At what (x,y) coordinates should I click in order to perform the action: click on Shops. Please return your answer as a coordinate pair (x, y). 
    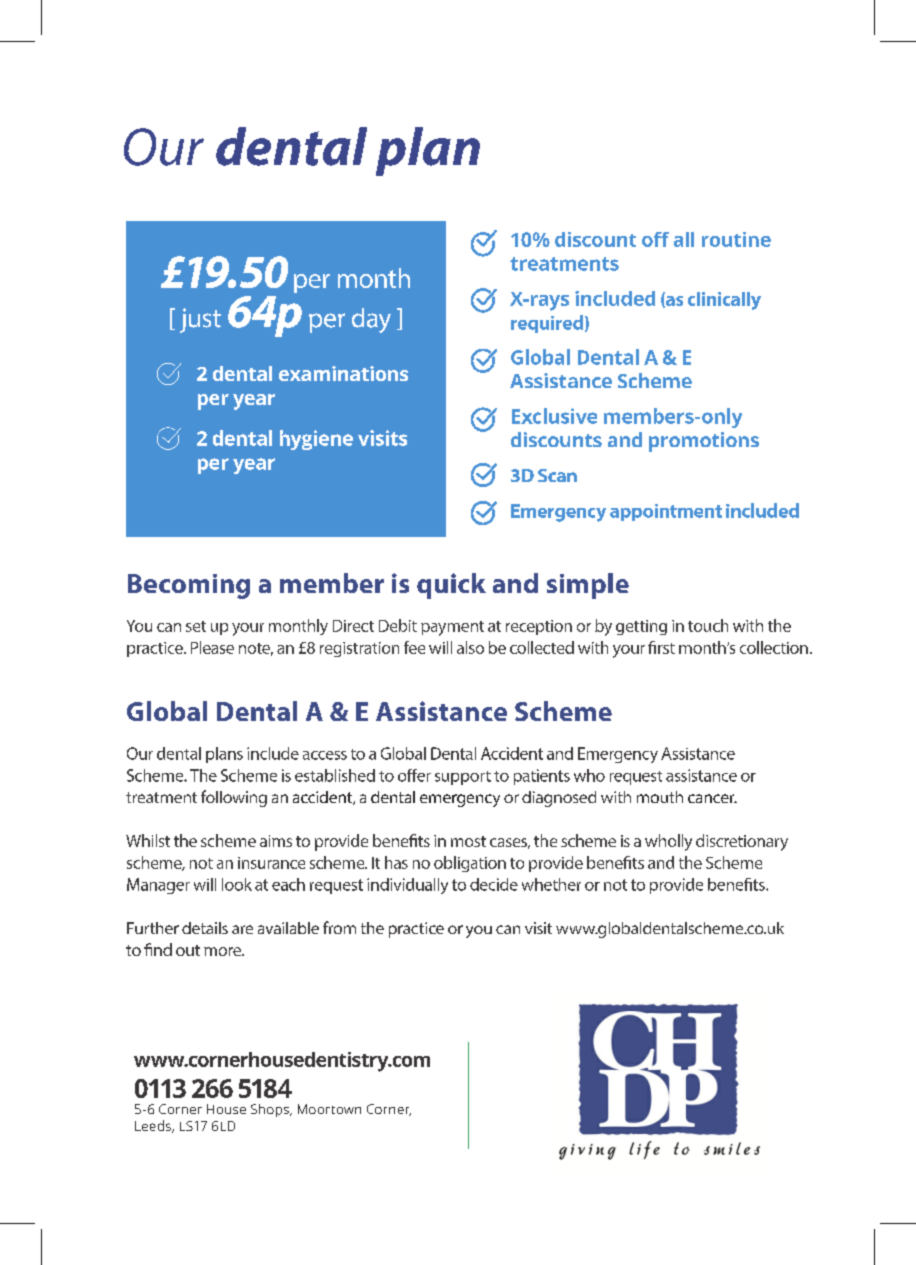
    Looking at the image, I should click on (271, 1110).
